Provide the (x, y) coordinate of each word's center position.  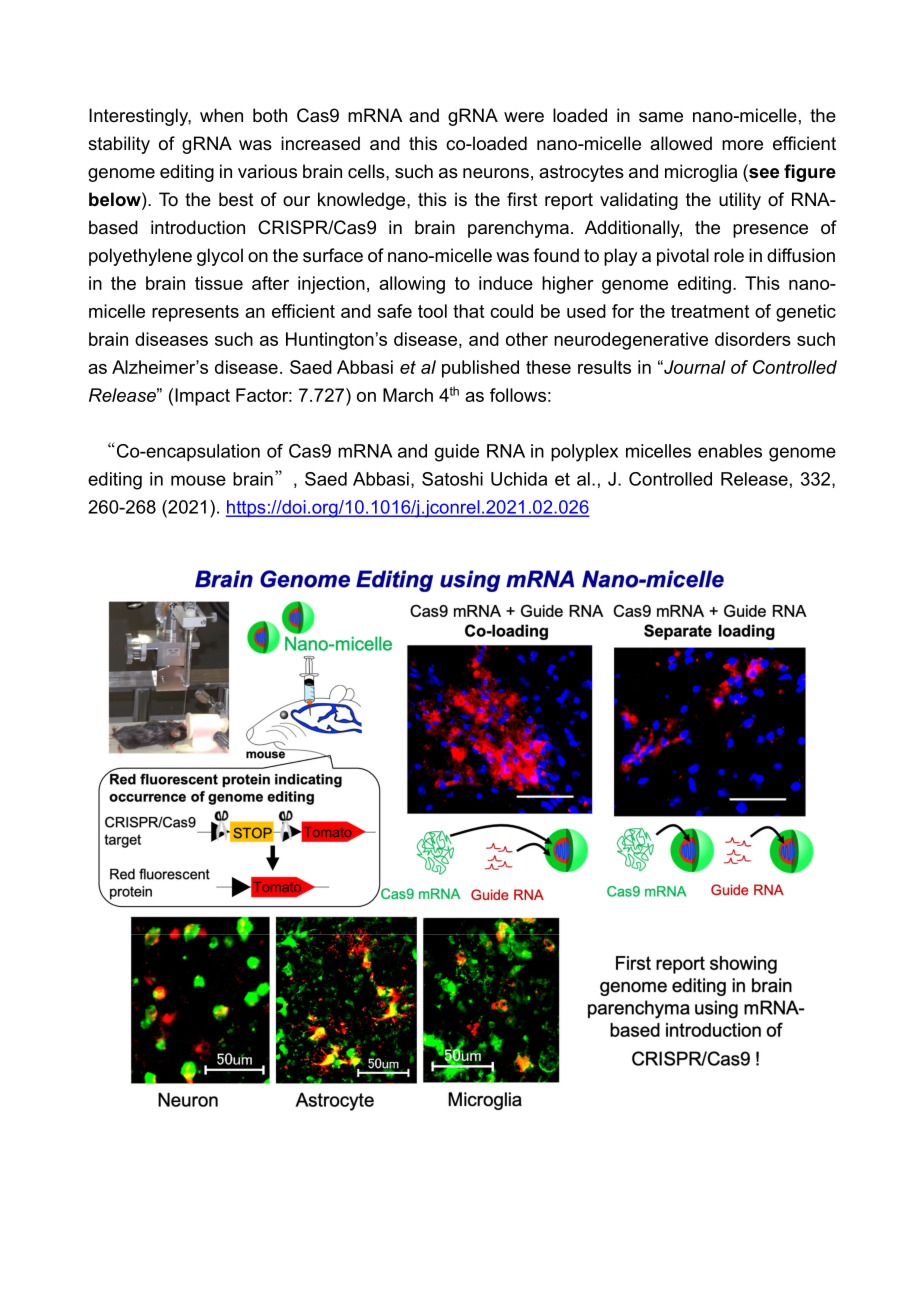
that (468, 311)
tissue (219, 283)
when (221, 115)
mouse (198, 480)
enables (730, 451)
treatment (710, 311)
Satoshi (452, 479)
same (661, 117)
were (524, 117)
